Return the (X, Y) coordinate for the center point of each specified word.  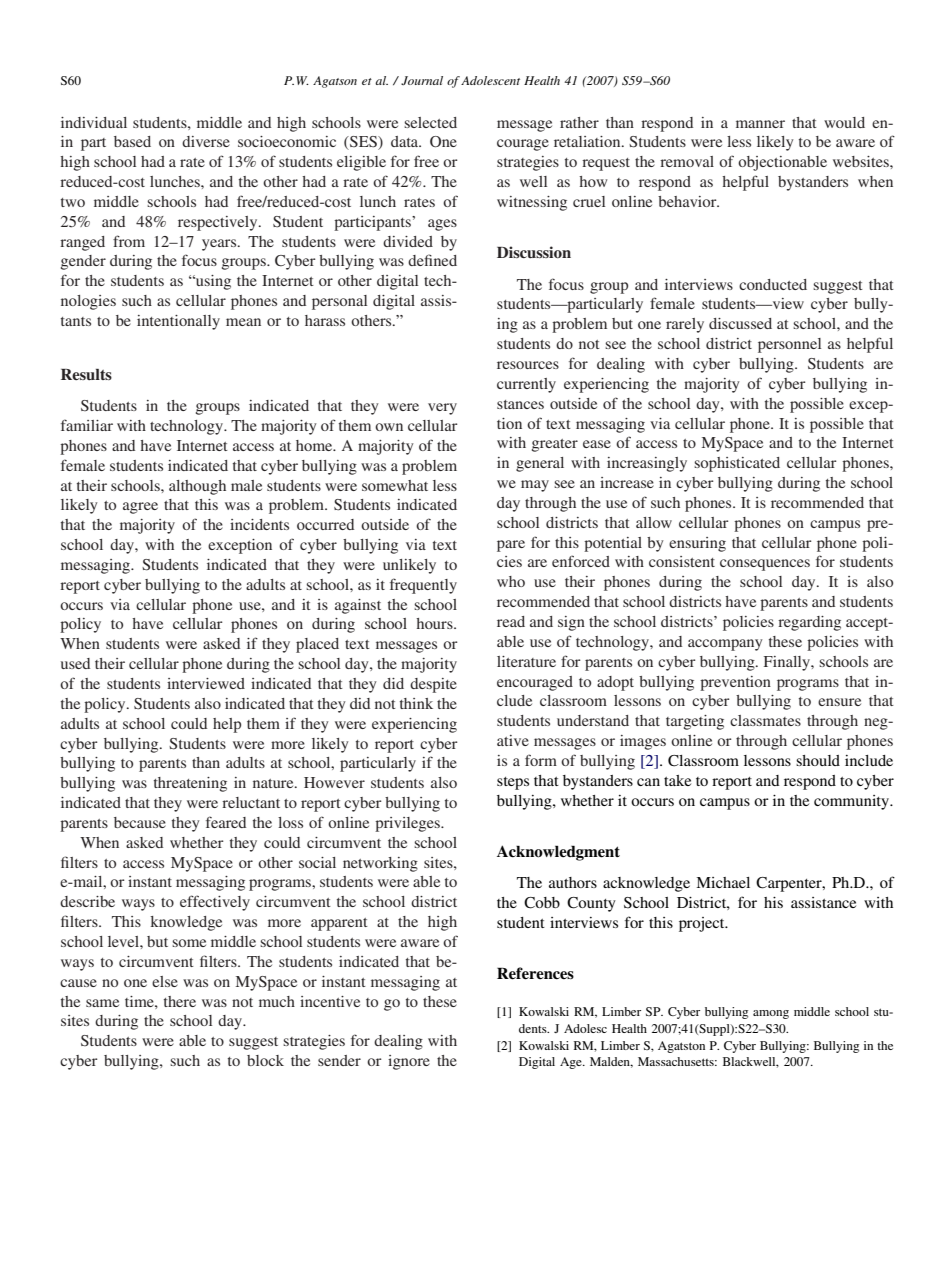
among (771, 1014)
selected (430, 122)
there (180, 1001)
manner (760, 124)
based (132, 141)
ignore (409, 1062)
